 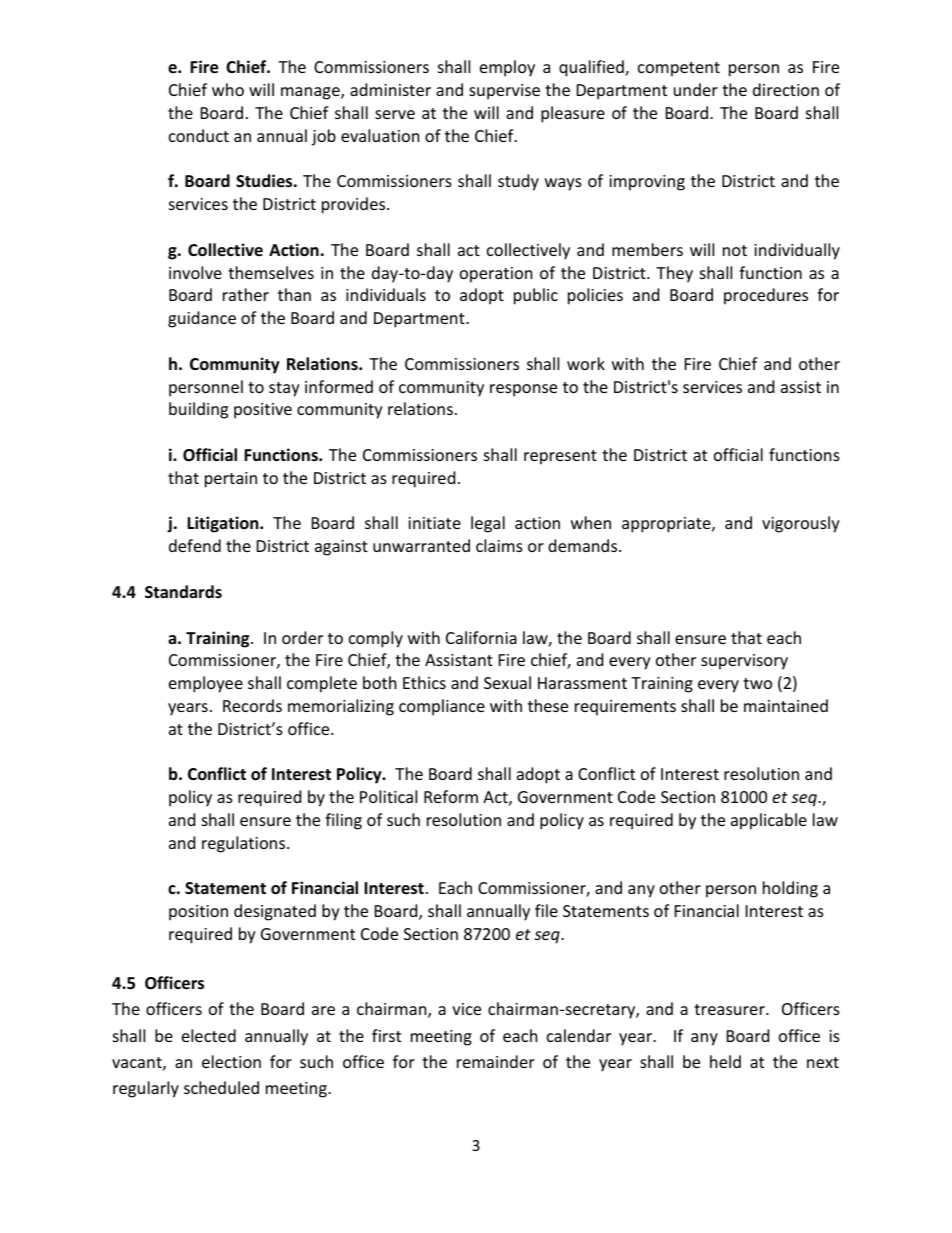 What do you see at coordinates (451, 796) in the screenshot?
I see `Reform` at bounding box center [451, 796].
